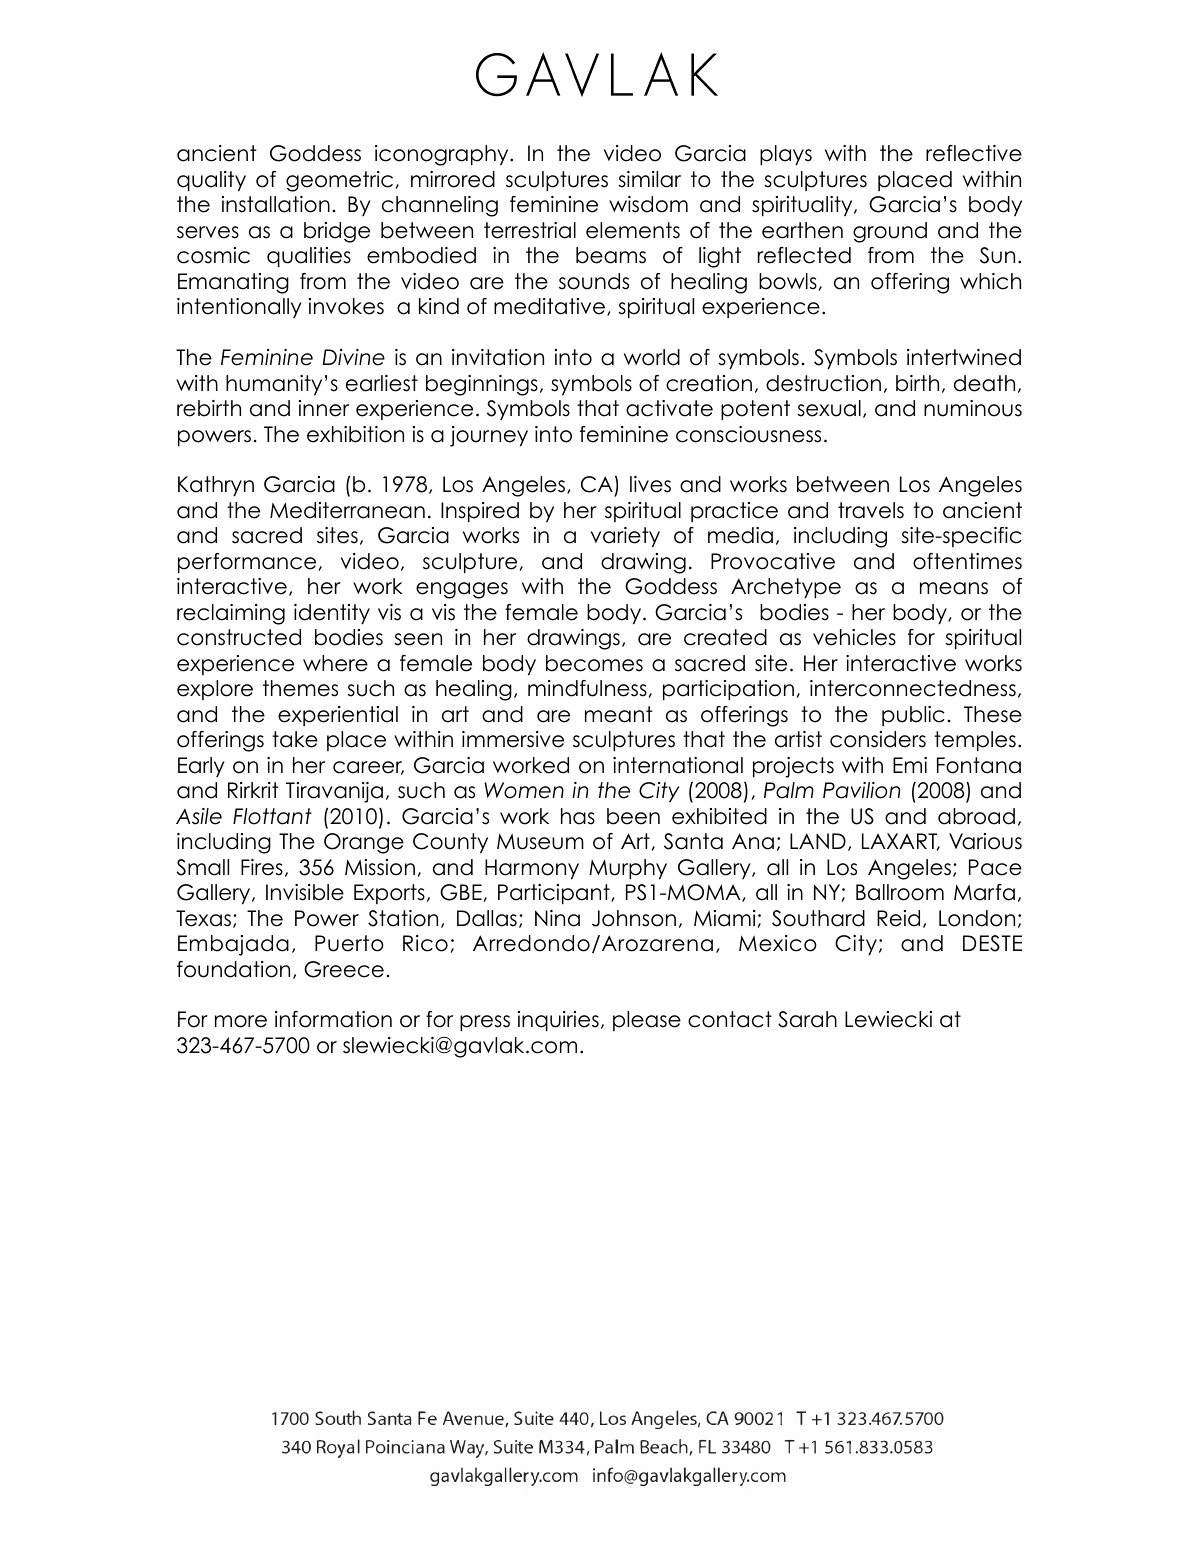 The image size is (1199, 1552). What do you see at coordinates (823, 383) in the page?
I see `destruction` at bounding box center [823, 383].
